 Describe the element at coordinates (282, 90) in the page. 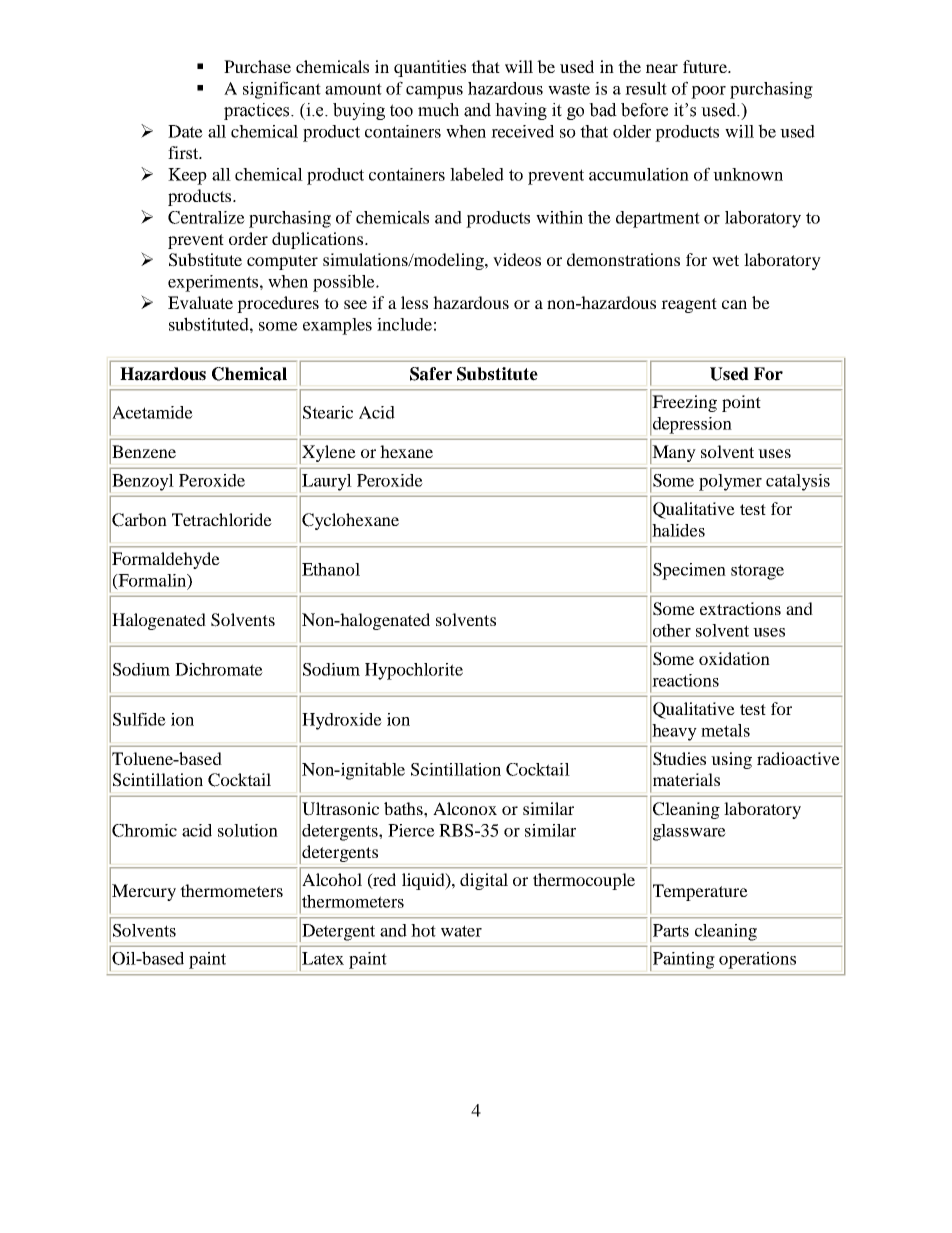

I see `significant` at that location.
